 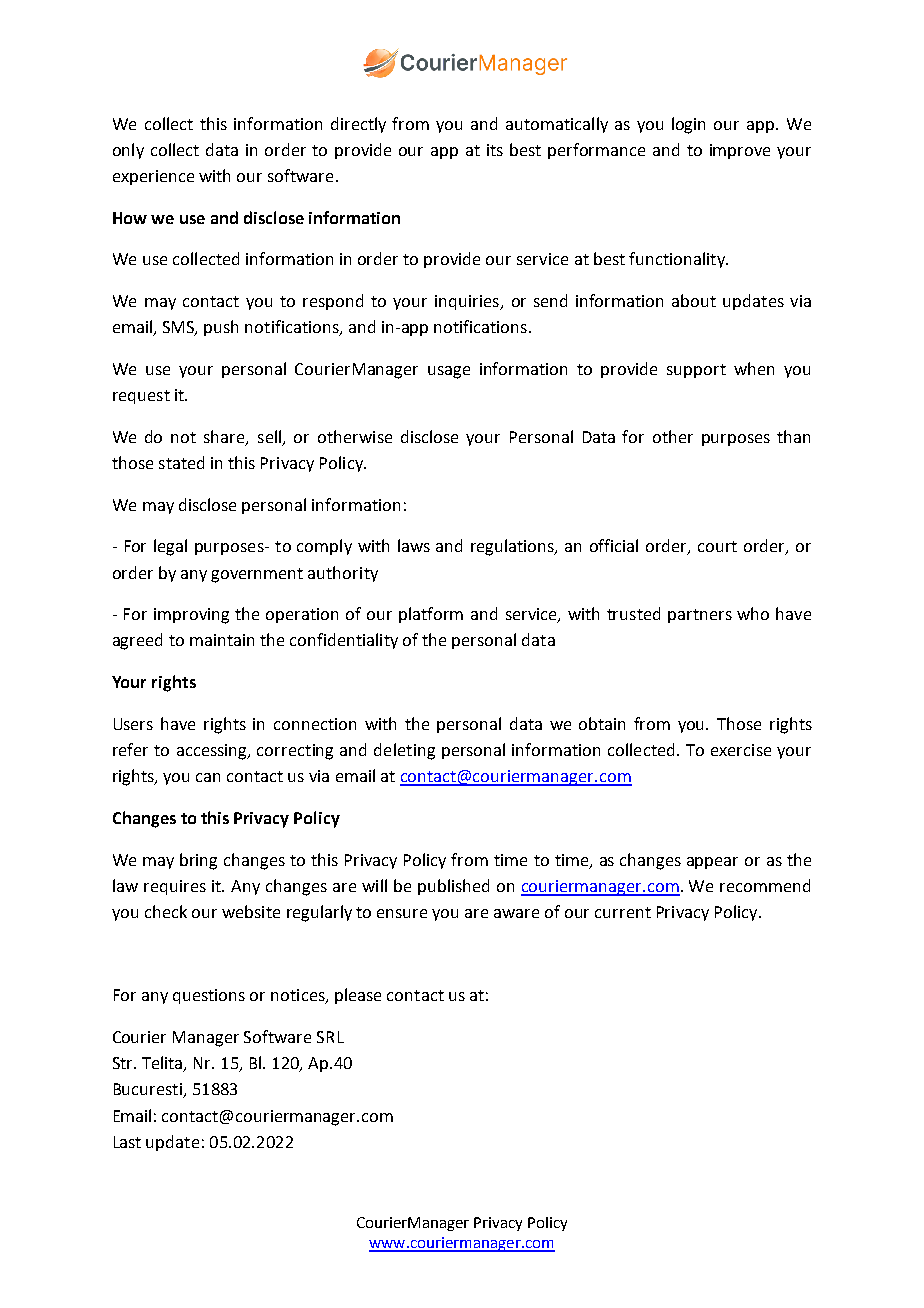 I want to click on improve, so click(x=740, y=151).
